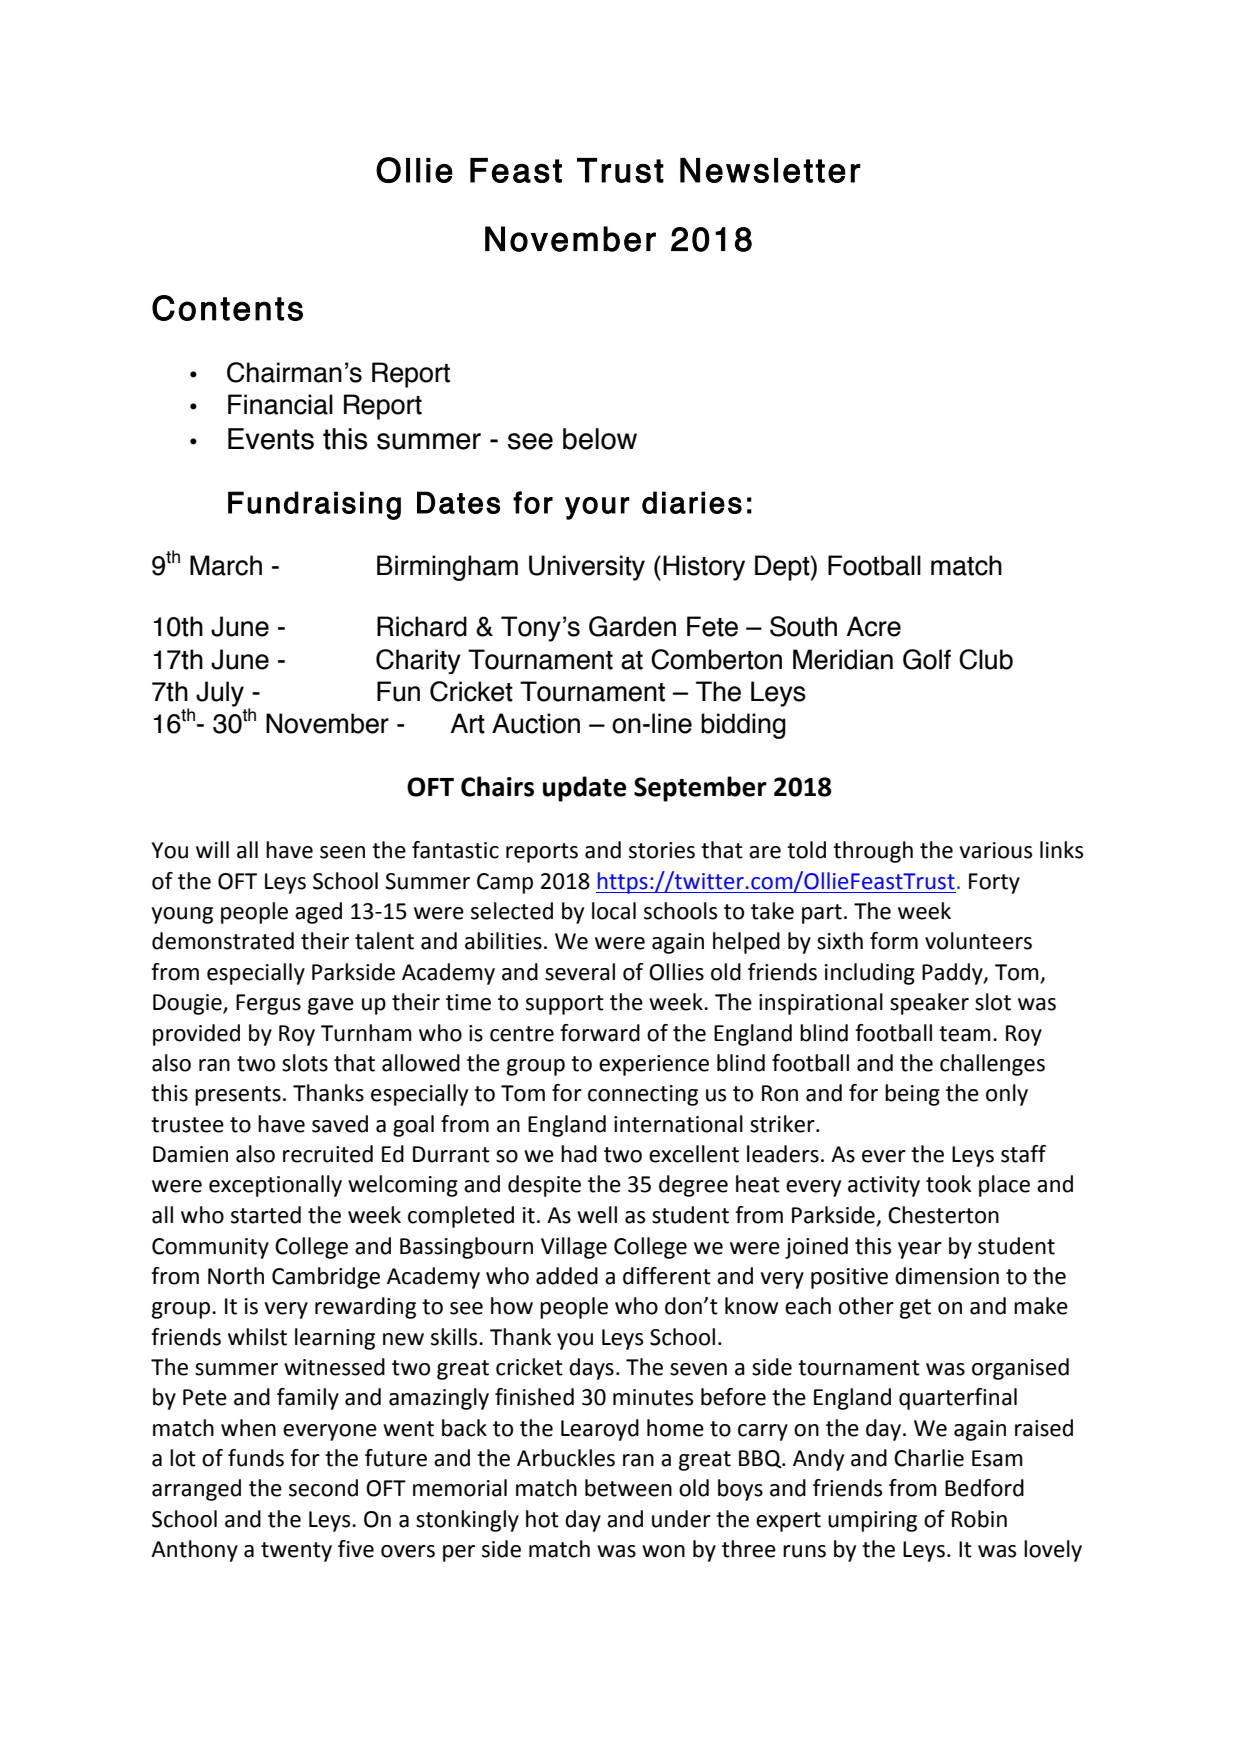  I want to click on took, so click(948, 1184).
